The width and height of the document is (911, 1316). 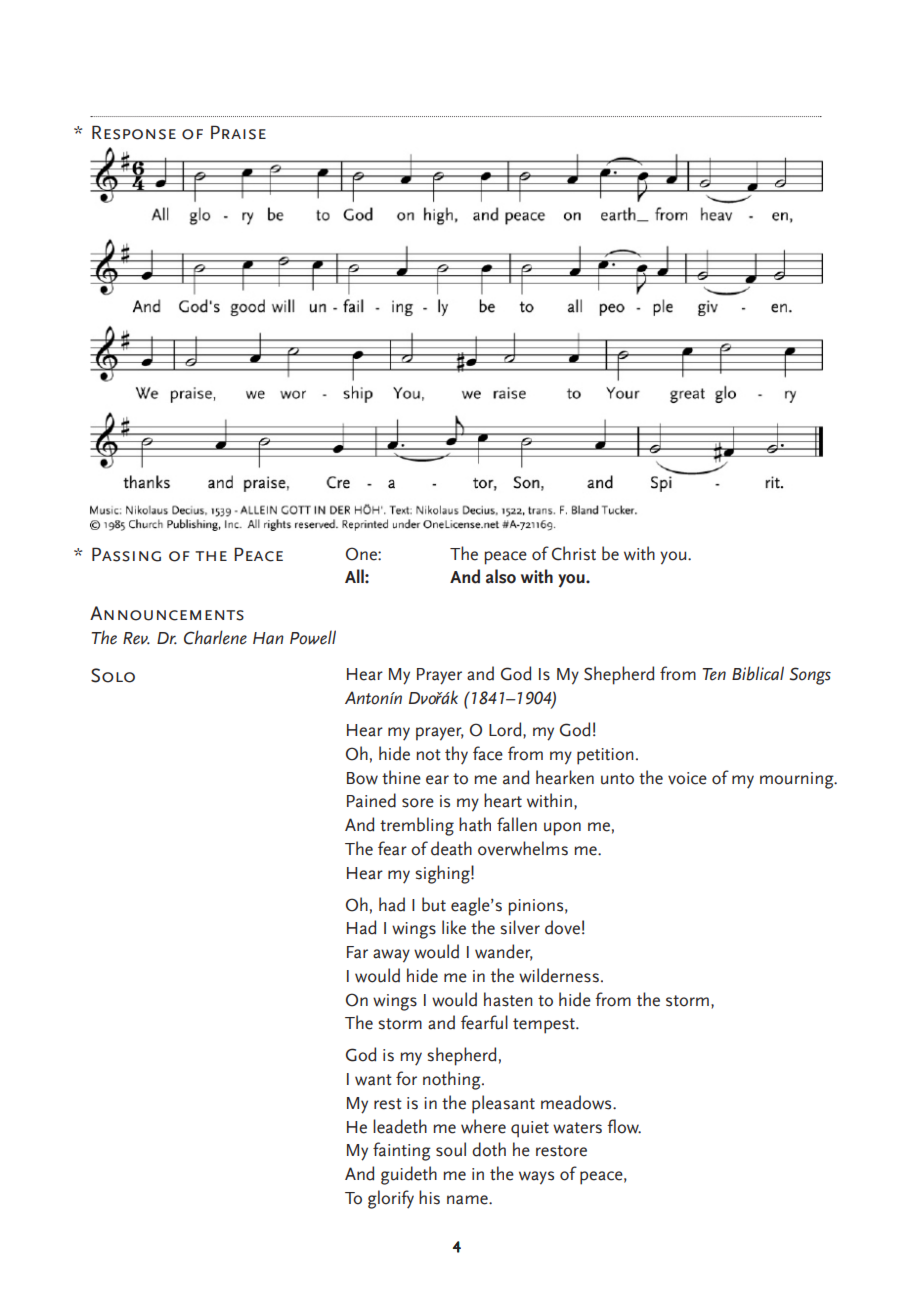 What do you see at coordinates (501, 576) in the document?
I see `also` at bounding box center [501, 576].
